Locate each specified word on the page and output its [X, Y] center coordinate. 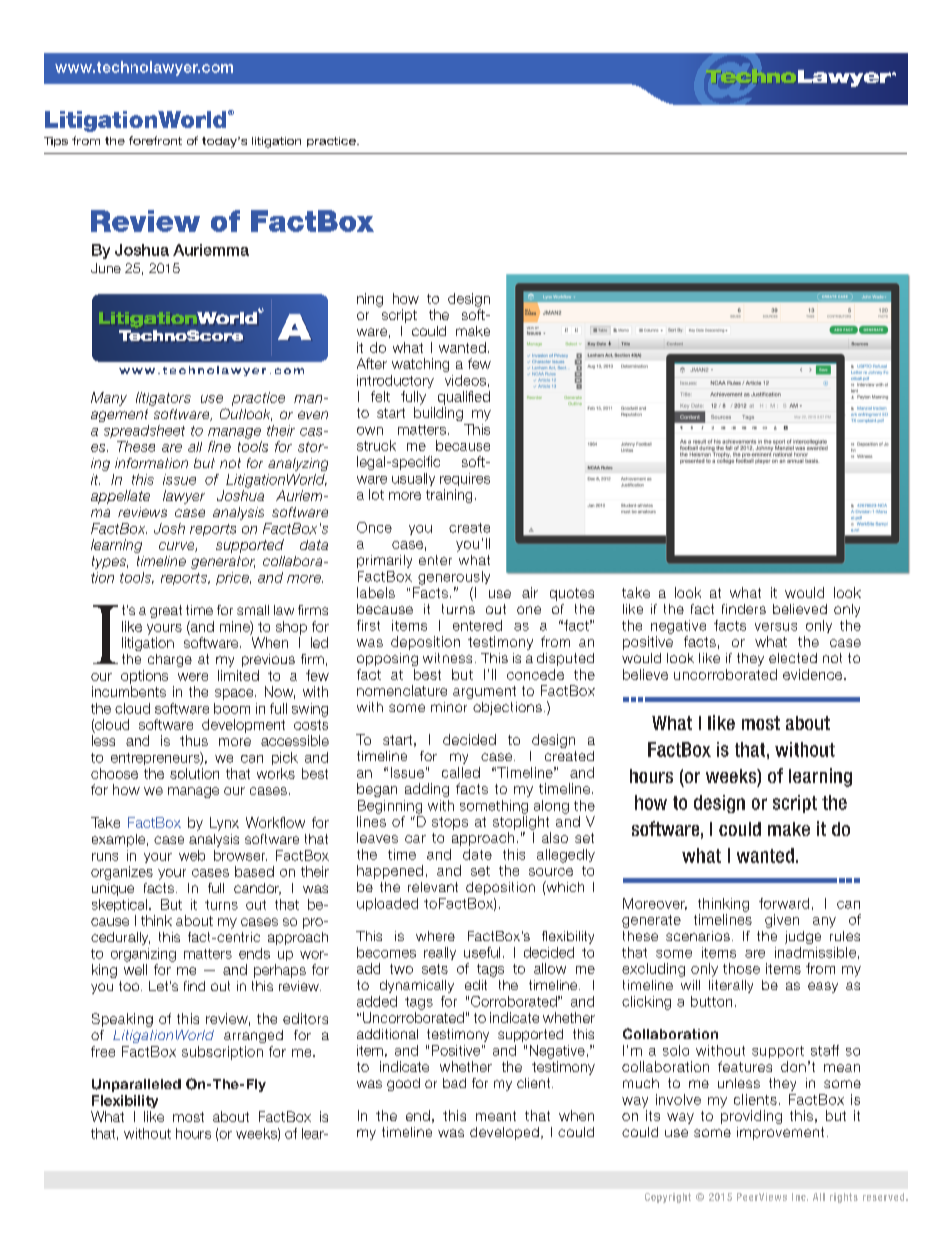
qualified [464, 398]
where [435, 936]
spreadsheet [144, 431]
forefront [155, 140]
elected [793, 658]
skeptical [119, 905]
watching [420, 365]
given [782, 921]
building [438, 414]
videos [465, 380]
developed [504, 1133]
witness [447, 658]
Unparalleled [136, 1085]
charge [170, 660]
